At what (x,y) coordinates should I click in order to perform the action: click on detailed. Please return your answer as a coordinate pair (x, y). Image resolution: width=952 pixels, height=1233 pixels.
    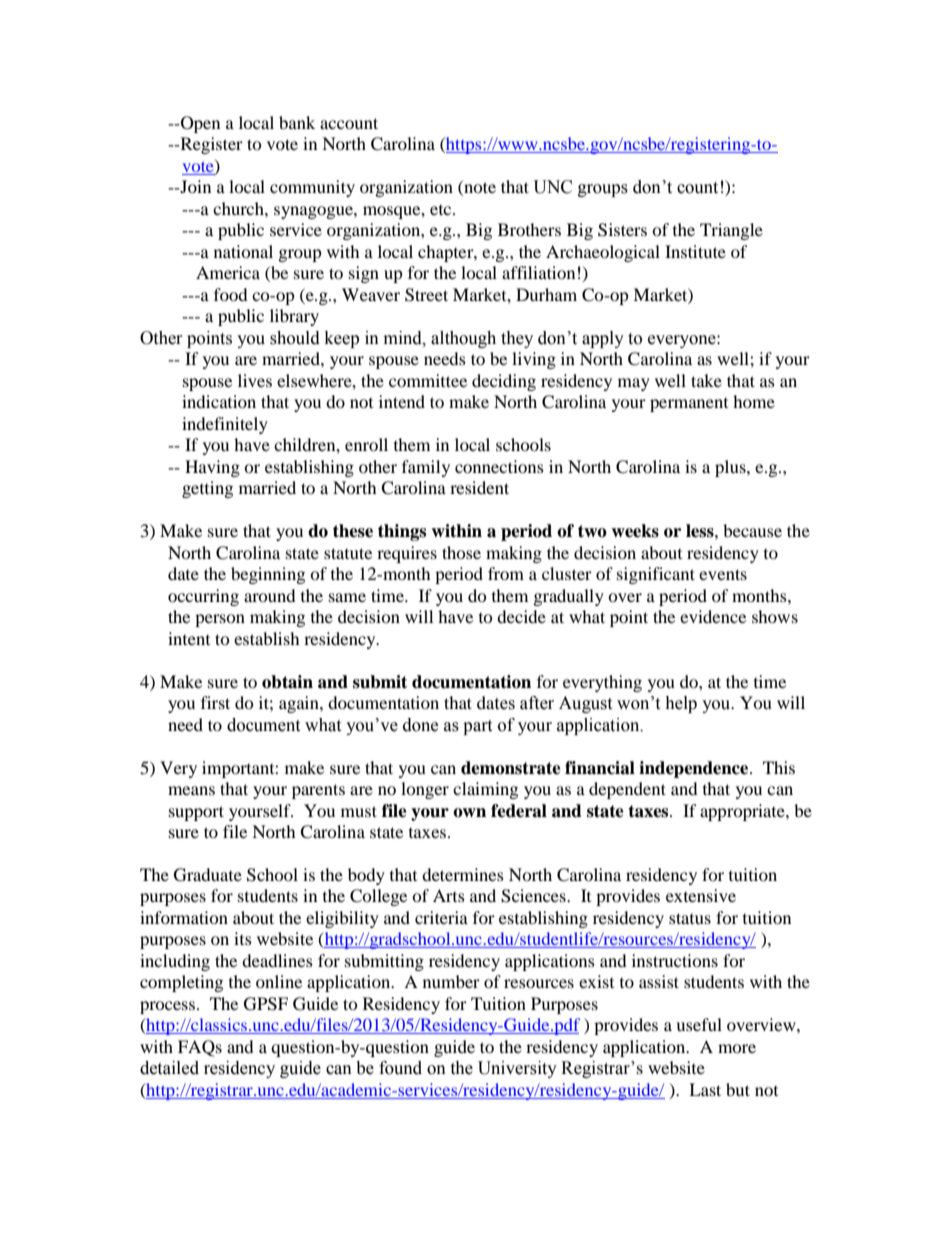
    Looking at the image, I should click on (169, 1068).
